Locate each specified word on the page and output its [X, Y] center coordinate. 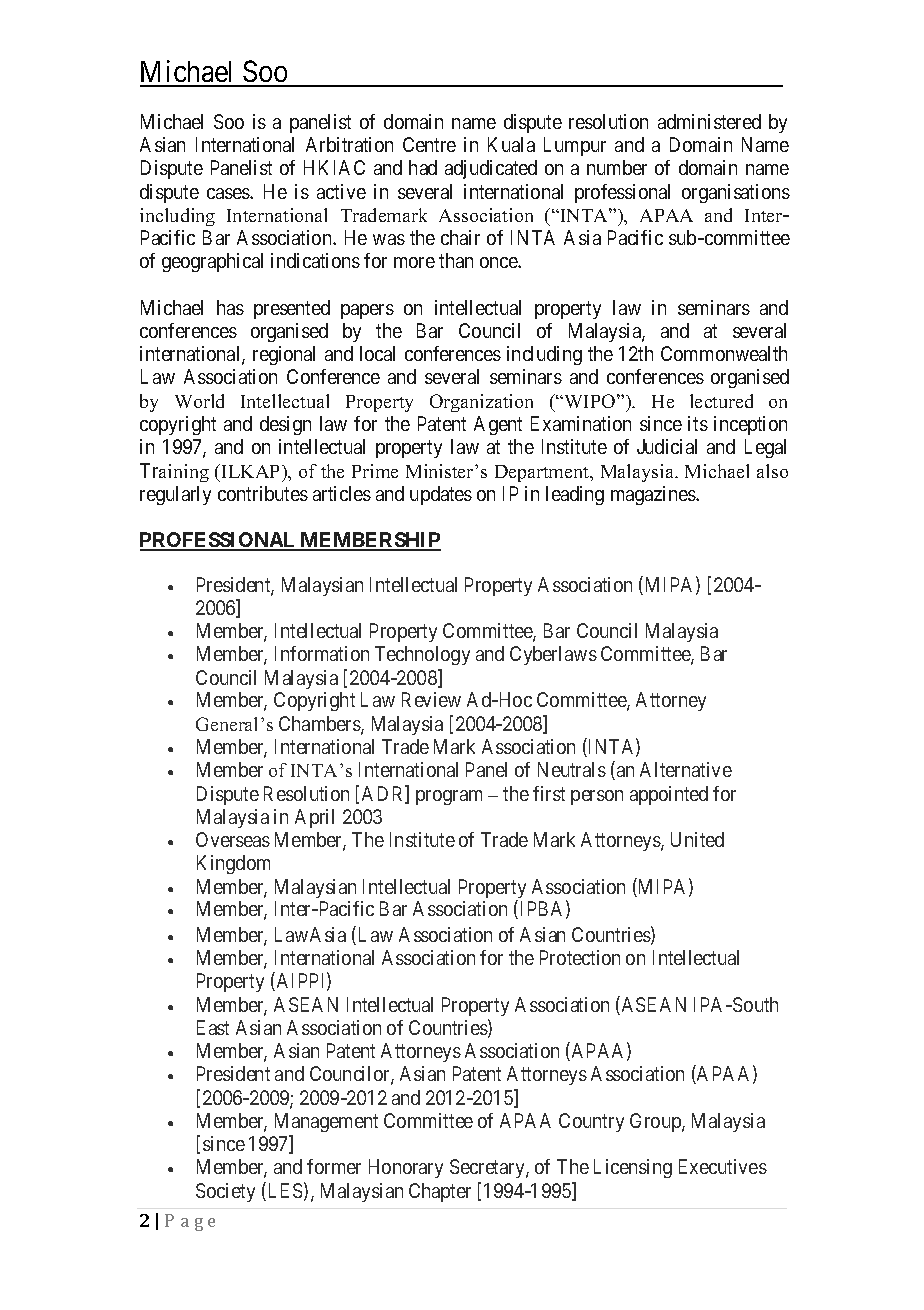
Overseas [233, 839]
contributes [263, 493]
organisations [736, 193]
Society [225, 1192]
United [697, 839]
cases [229, 193]
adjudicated [491, 169]
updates [441, 495]
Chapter [440, 1192]
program [449, 797]
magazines [654, 495]
